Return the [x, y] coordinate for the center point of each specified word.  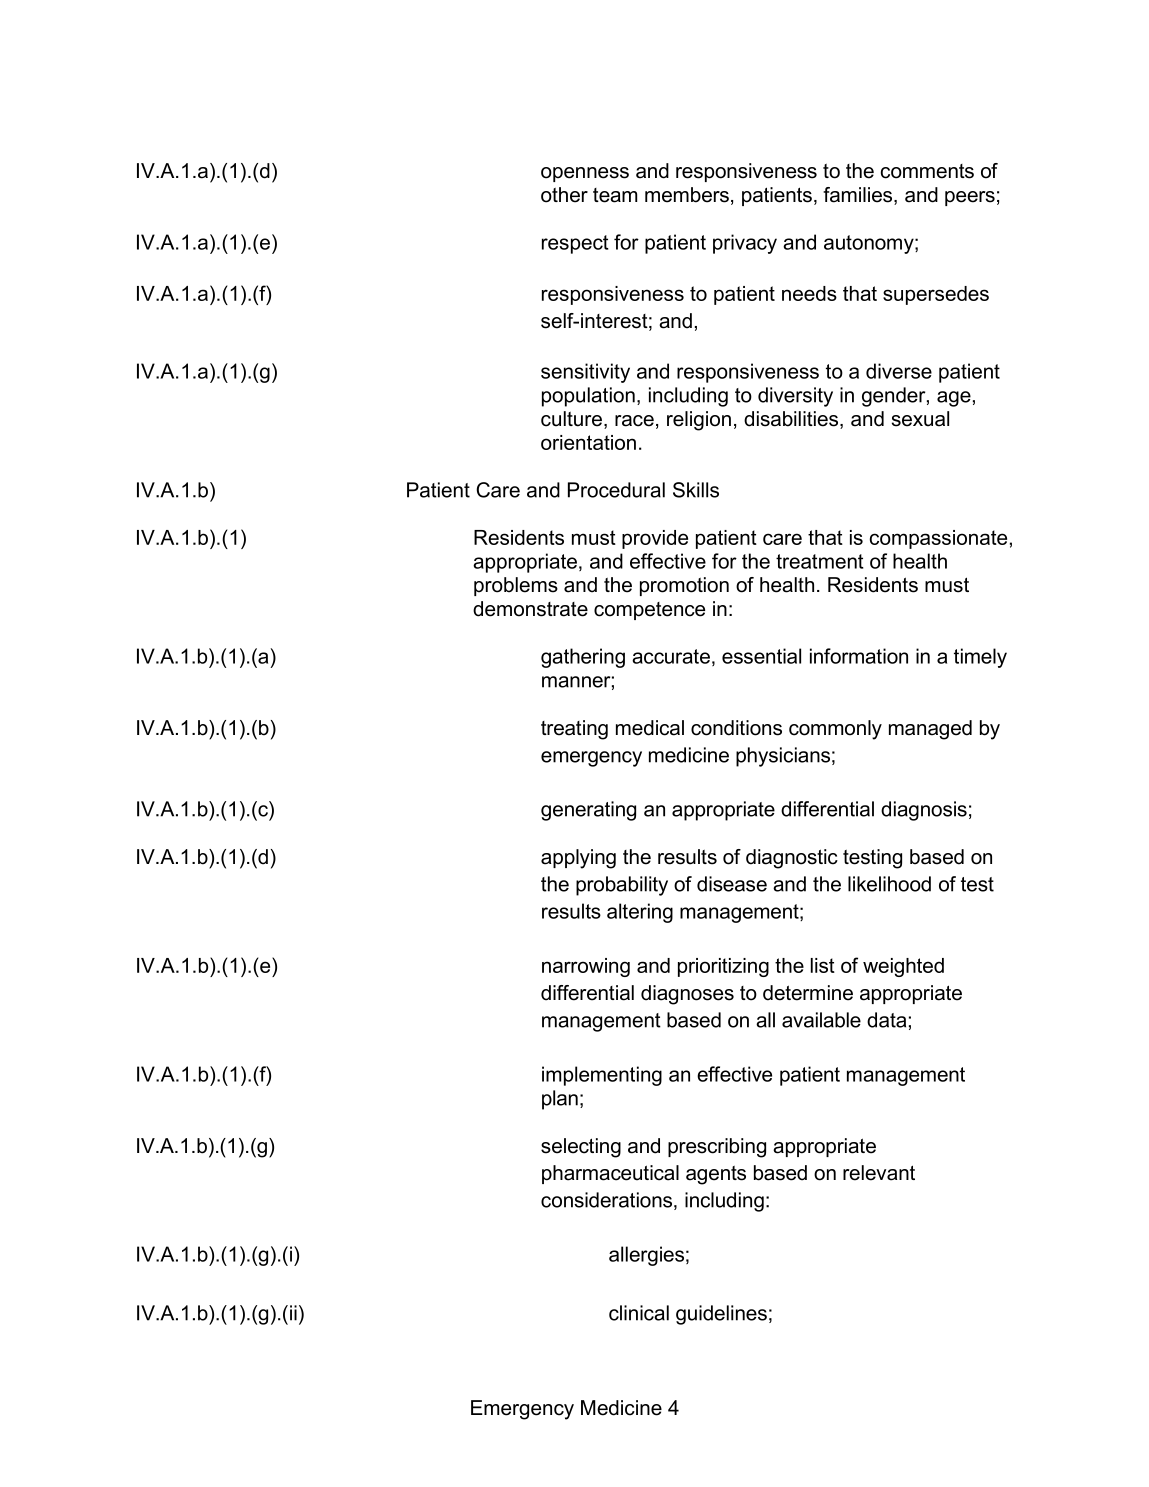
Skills [696, 490]
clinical [639, 1313]
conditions [736, 728]
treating [574, 730]
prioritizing [723, 967]
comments [927, 171]
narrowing [586, 967]
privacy [745, 244]
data [886, 1020]
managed [930, 730]
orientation [588, 442]
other [564, 195]
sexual [920, 419]
